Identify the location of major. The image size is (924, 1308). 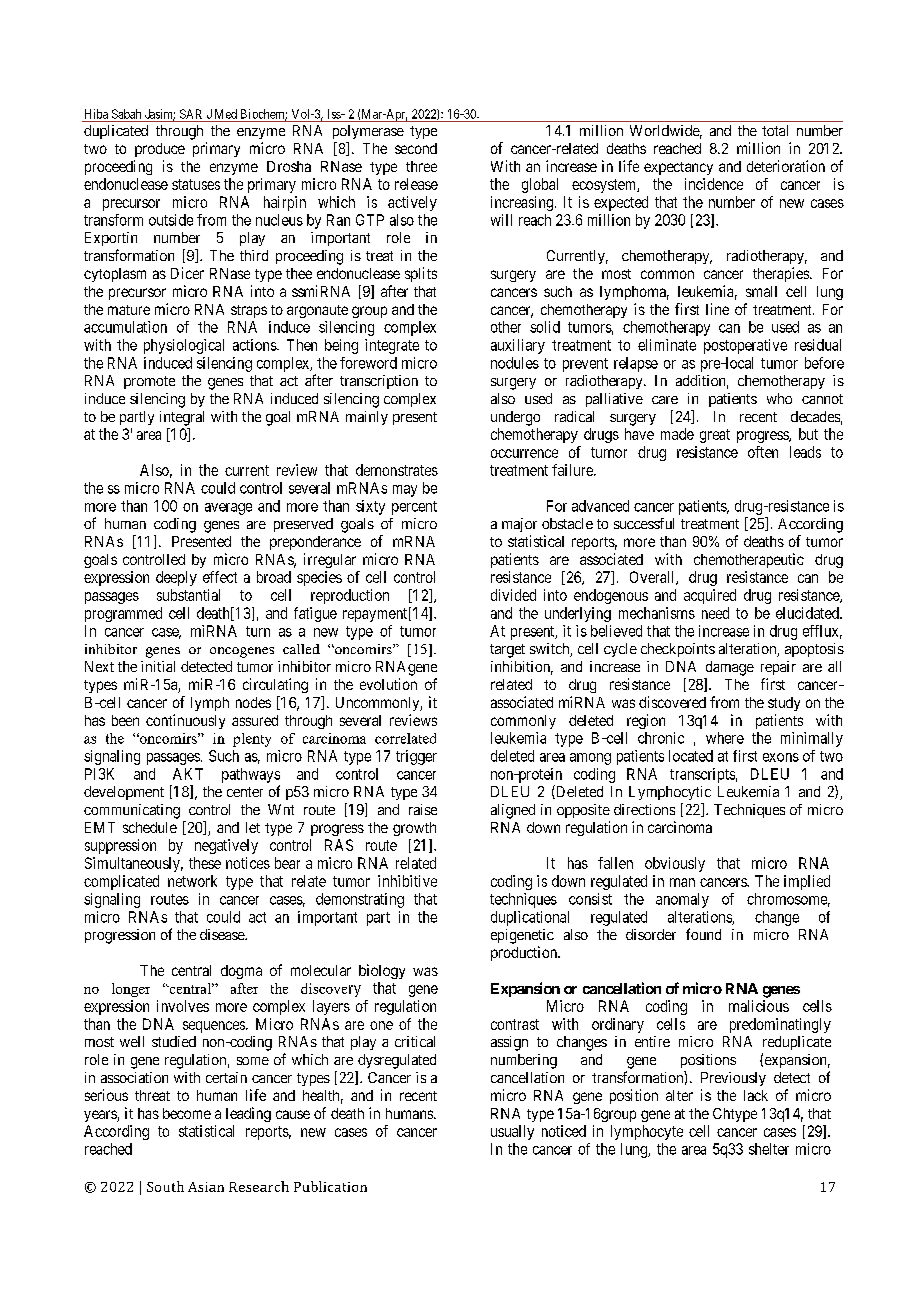
(519, 525).
